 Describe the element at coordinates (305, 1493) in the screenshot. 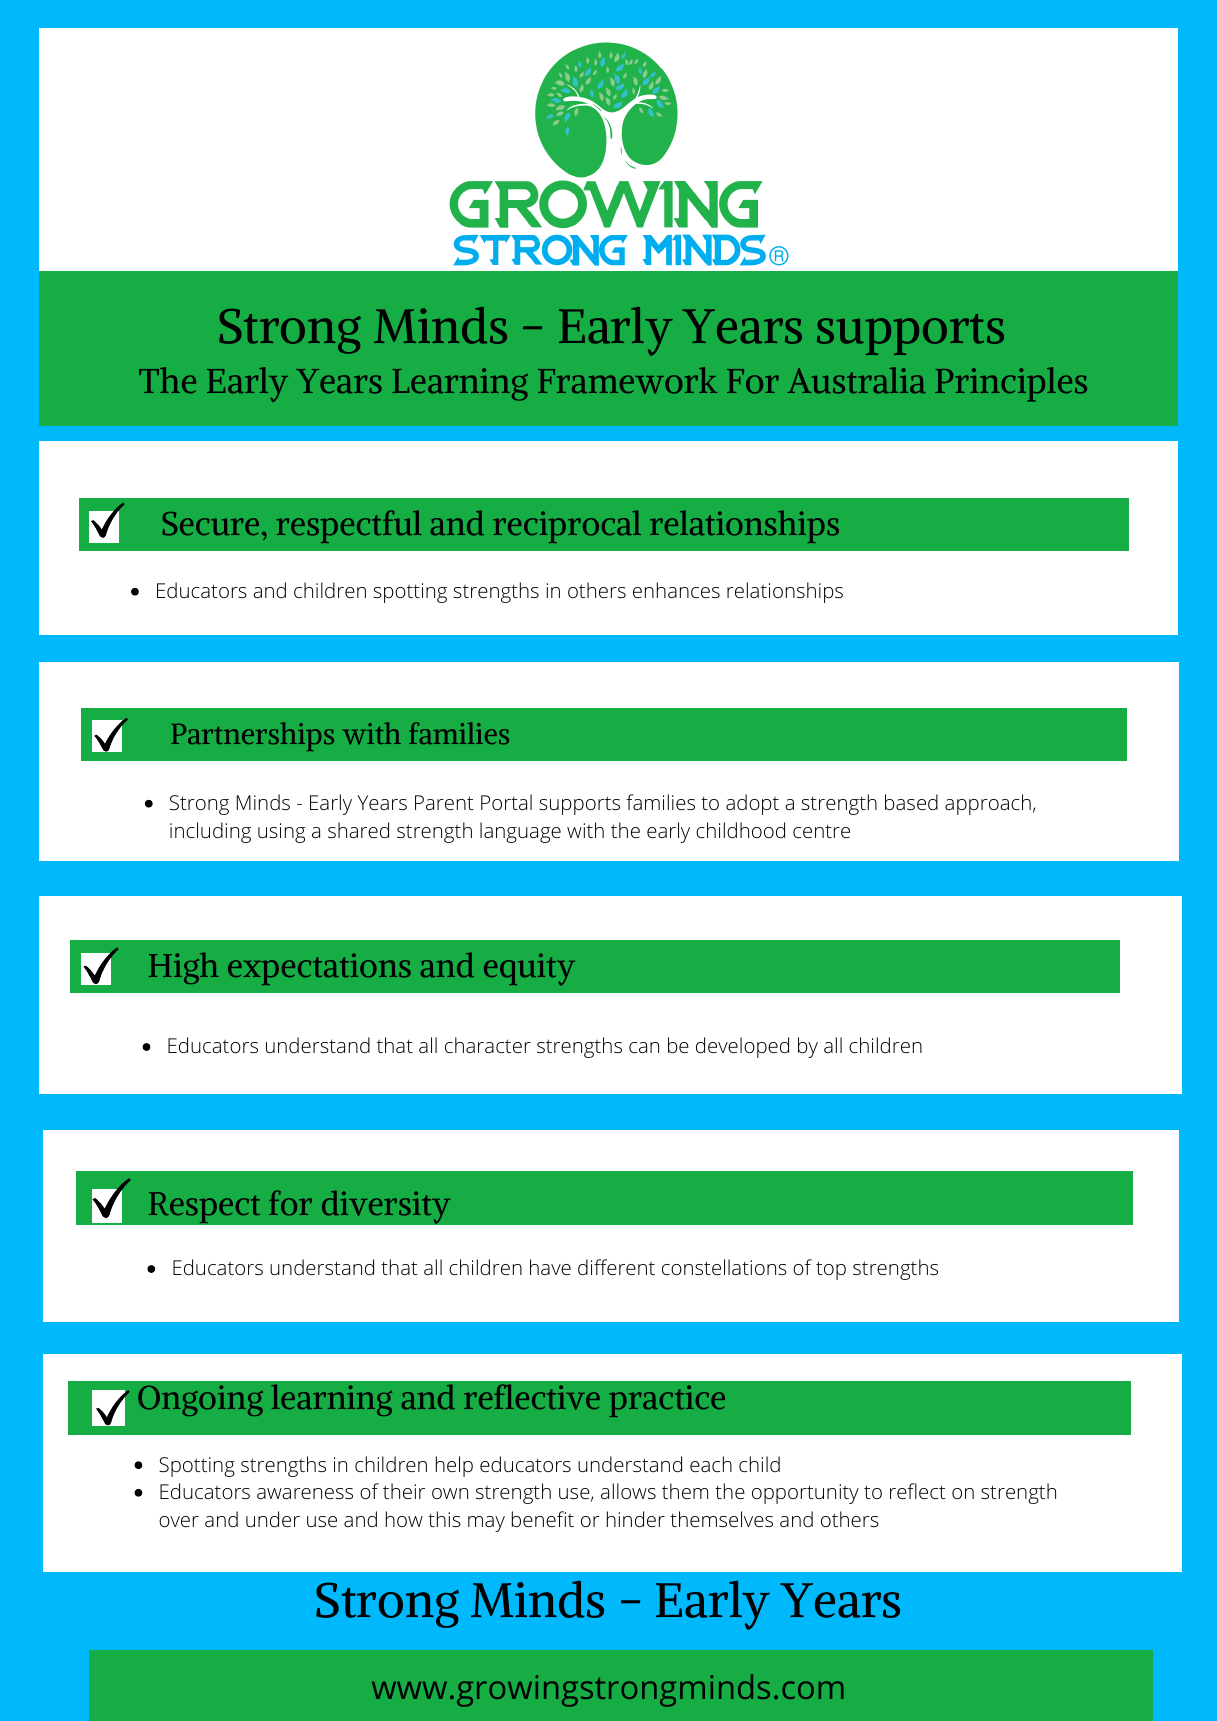

I see `awareness` at that location.
